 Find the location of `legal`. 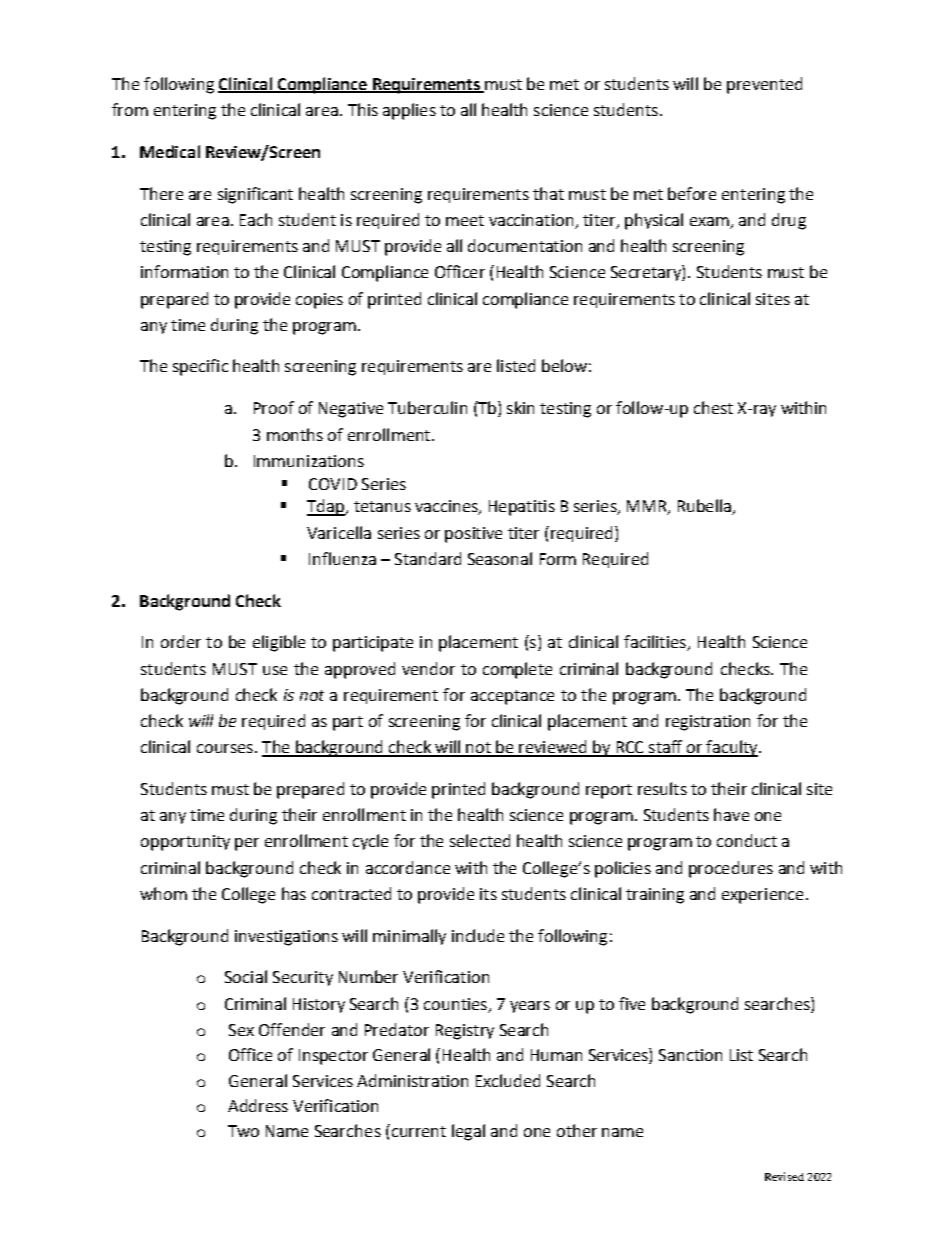

legal is located at coordinates (468, 1132).
